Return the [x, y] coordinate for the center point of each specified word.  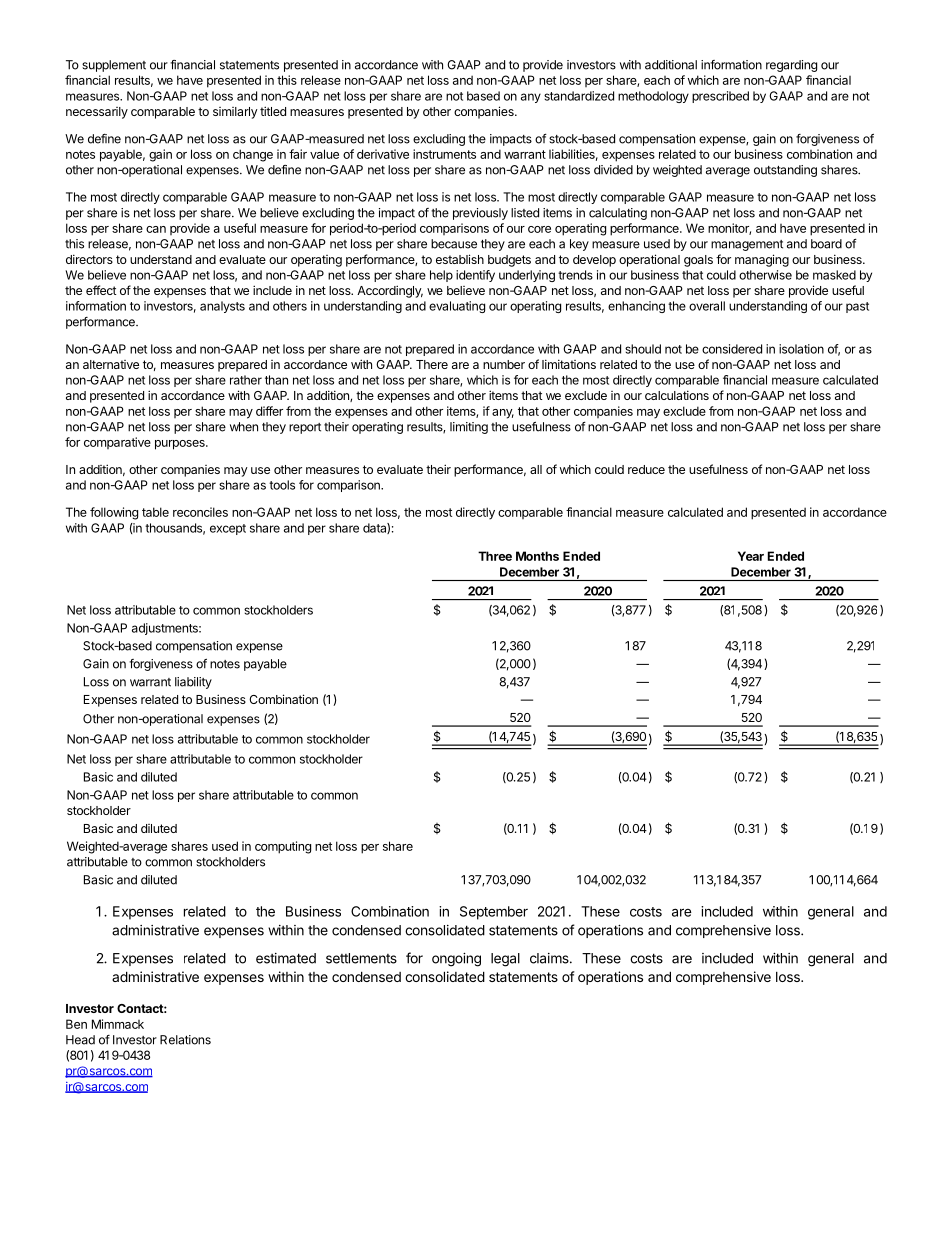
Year [751, 556]
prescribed [720, 97]
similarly [235, 113]
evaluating [457, 307]
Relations [185, 1040]
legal [505, 960]
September [494, 913]
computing [283, 847]
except [228, 529]
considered [732, 349]
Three [495, 556]
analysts [222, 307]
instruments [444, 154]
